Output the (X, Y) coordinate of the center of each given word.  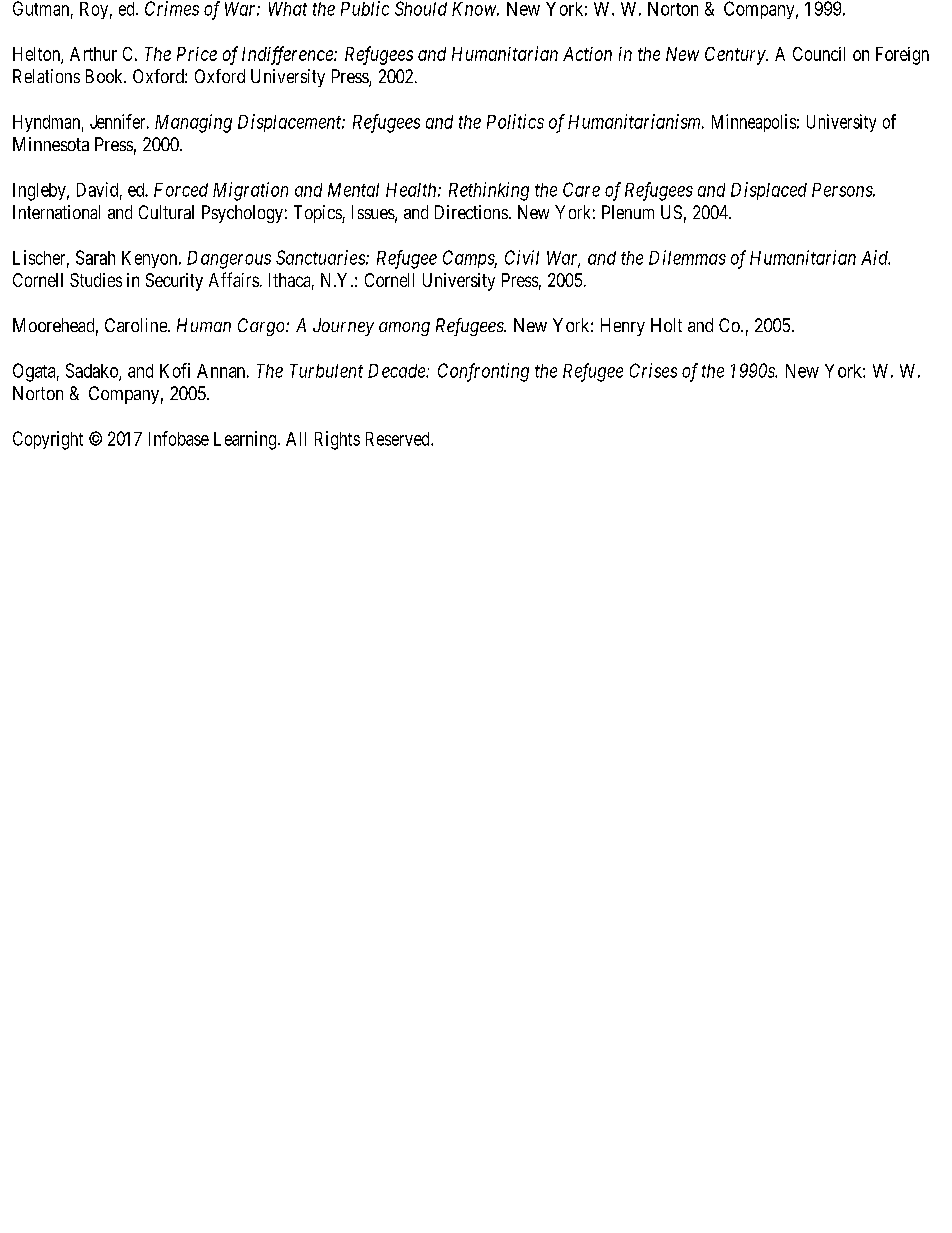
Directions (471, 212)
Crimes (172, 8)
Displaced (769, 191)
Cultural (166, 212)
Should (421, 8)
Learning (246, 440)
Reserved (399, 439)
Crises (653, 370)
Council (819, 54)
